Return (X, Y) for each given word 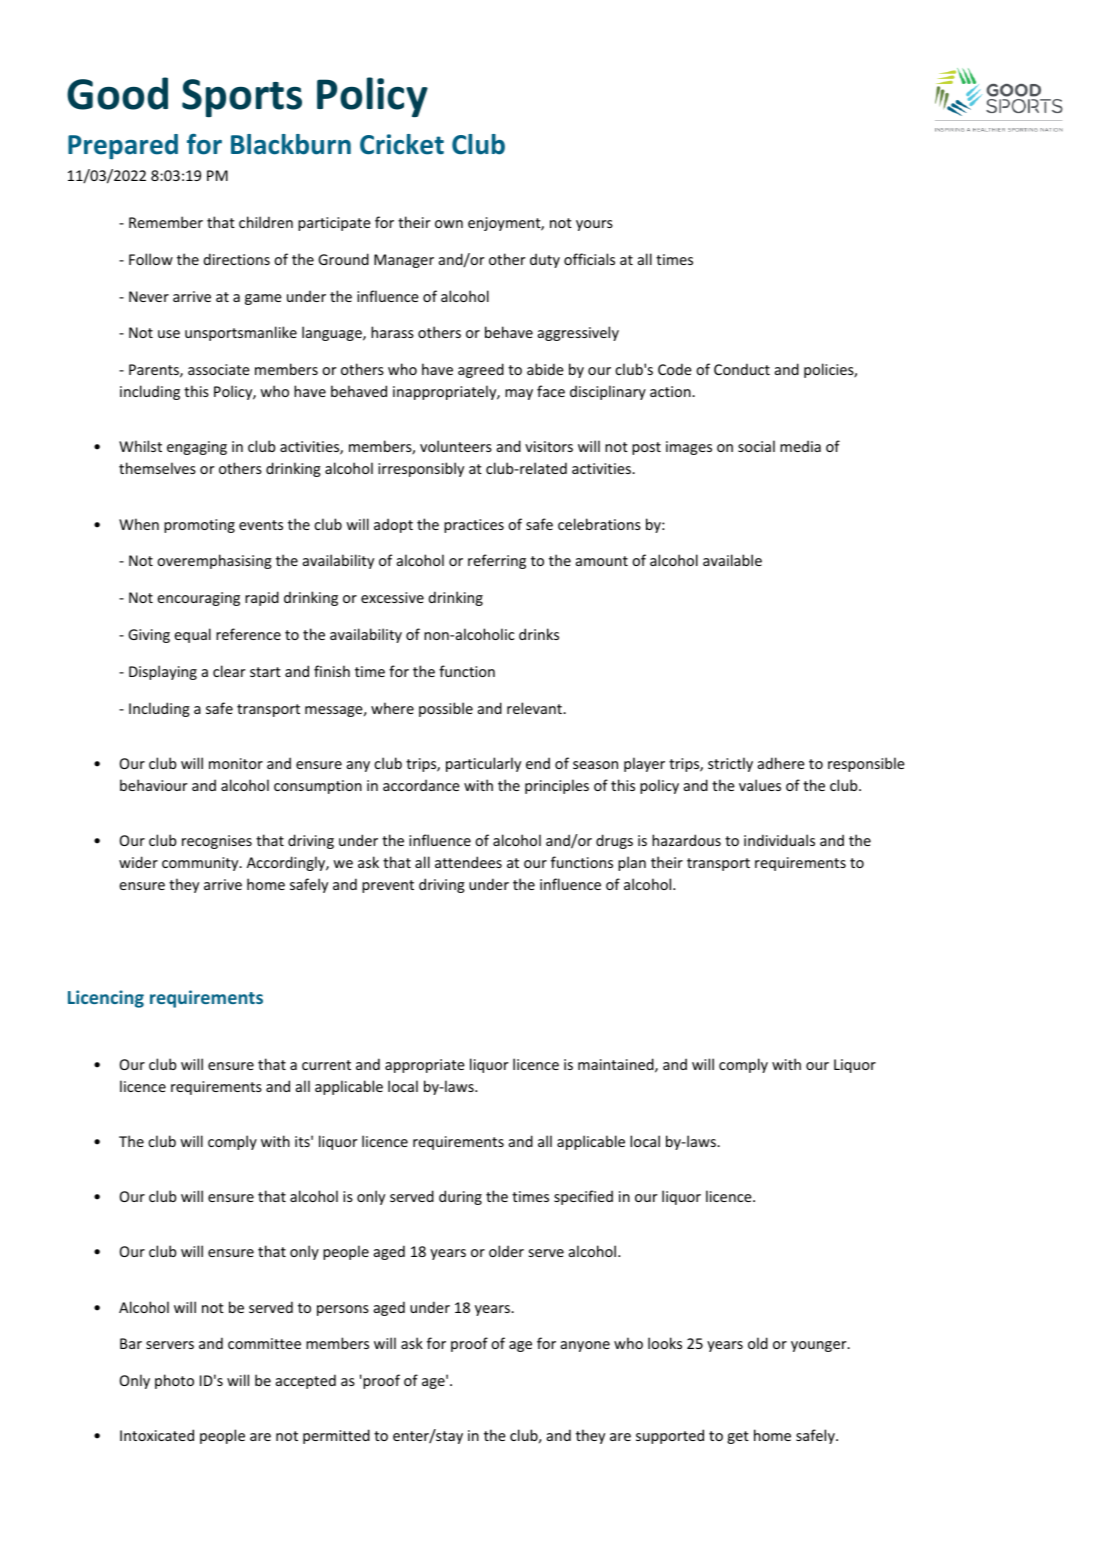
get (738, 1437)
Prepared (123, 146)
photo (174, 1381)
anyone (585, 1346)
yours (594, 225)
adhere (781, 763)
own (449, 224)
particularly (483, 764)
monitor (236, 763)
